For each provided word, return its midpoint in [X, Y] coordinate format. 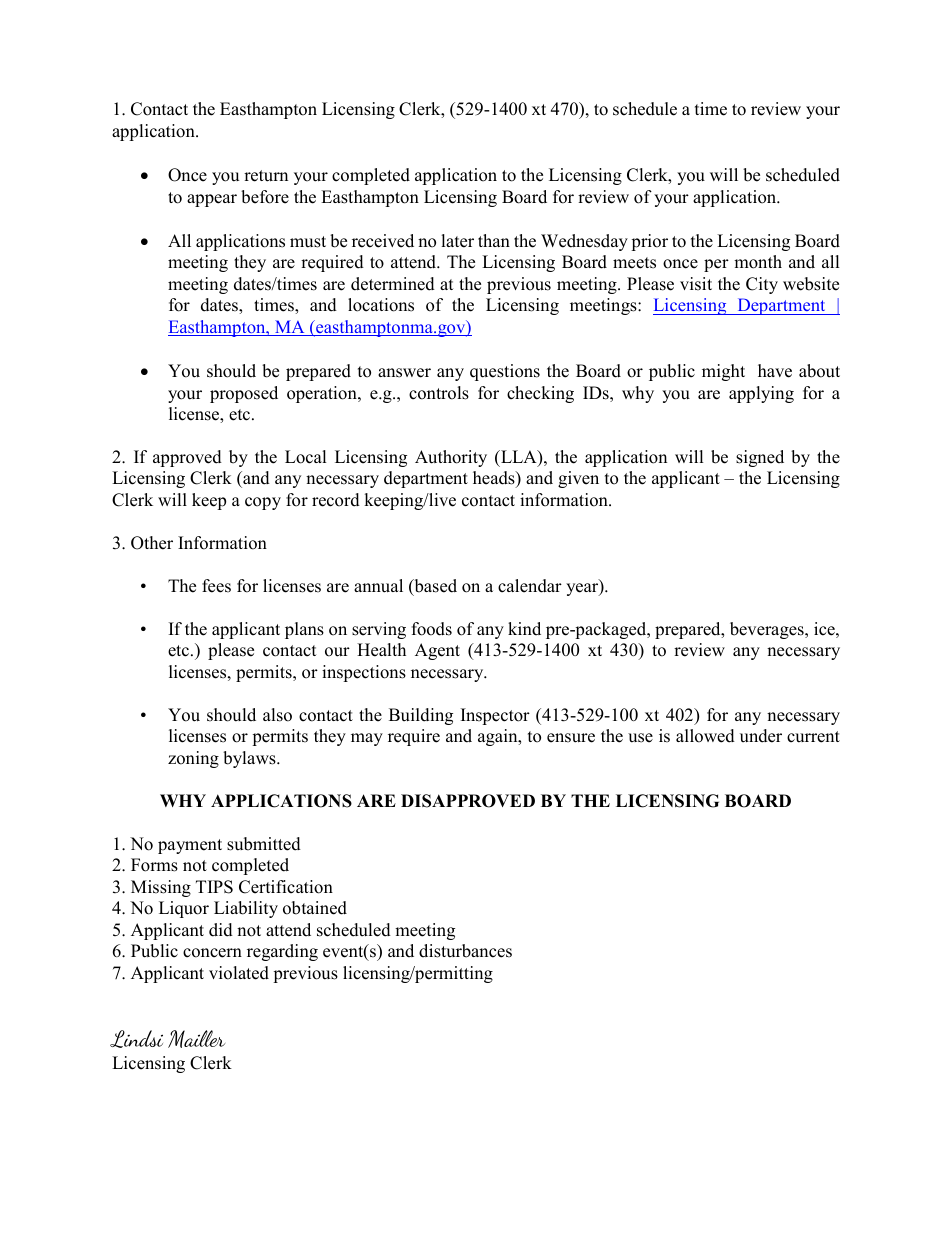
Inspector [495, 716]
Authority [451, 458]
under [761, 736]
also [277, 715]
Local [306, 457]
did [221, 930]
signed [760, 458]
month [758, 262]
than [494, 240]
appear [212, 200]
